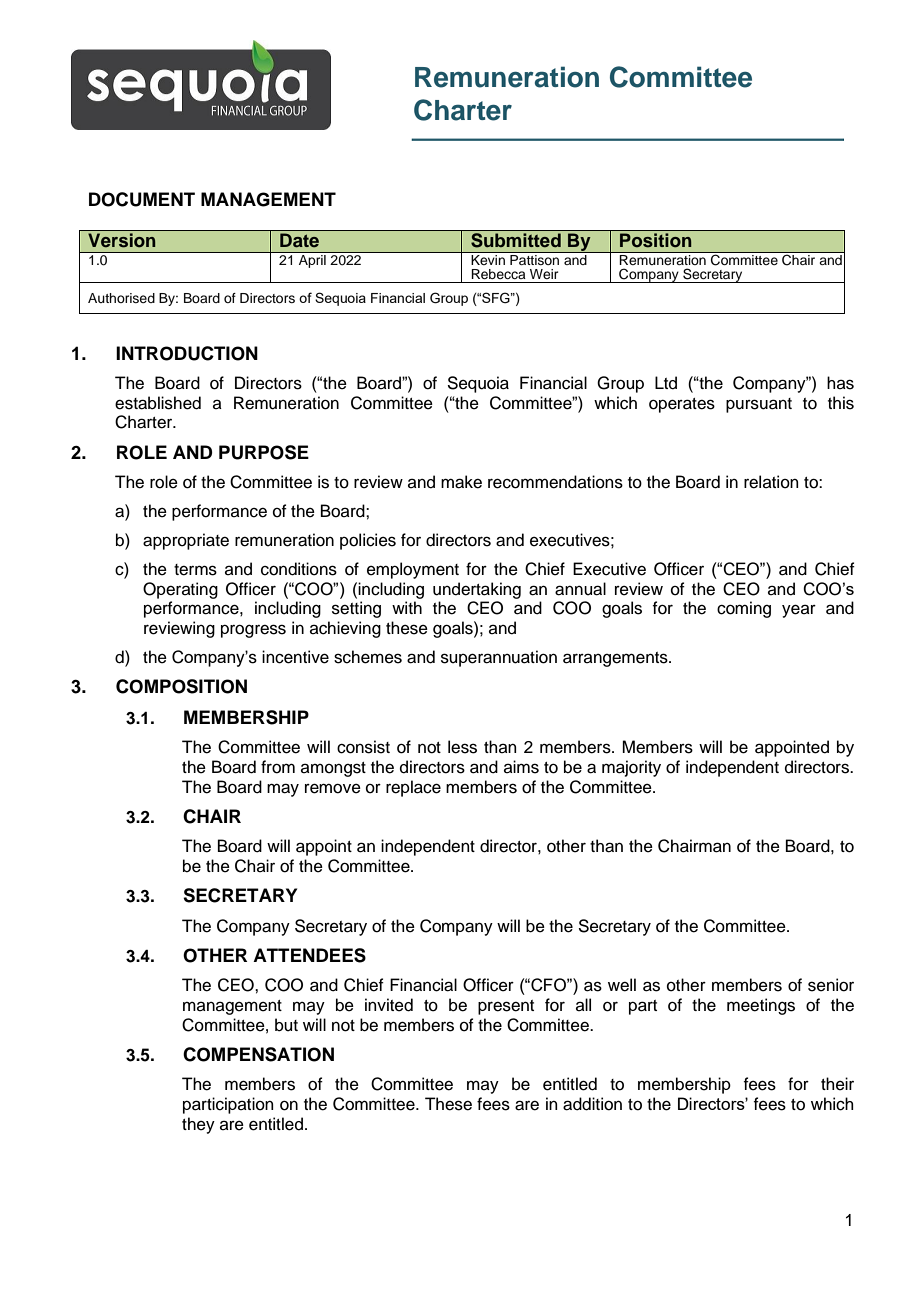 The width and height of the screenshot is (924, 1308). I want to click on DOCUMENT, so click(142, 199).
